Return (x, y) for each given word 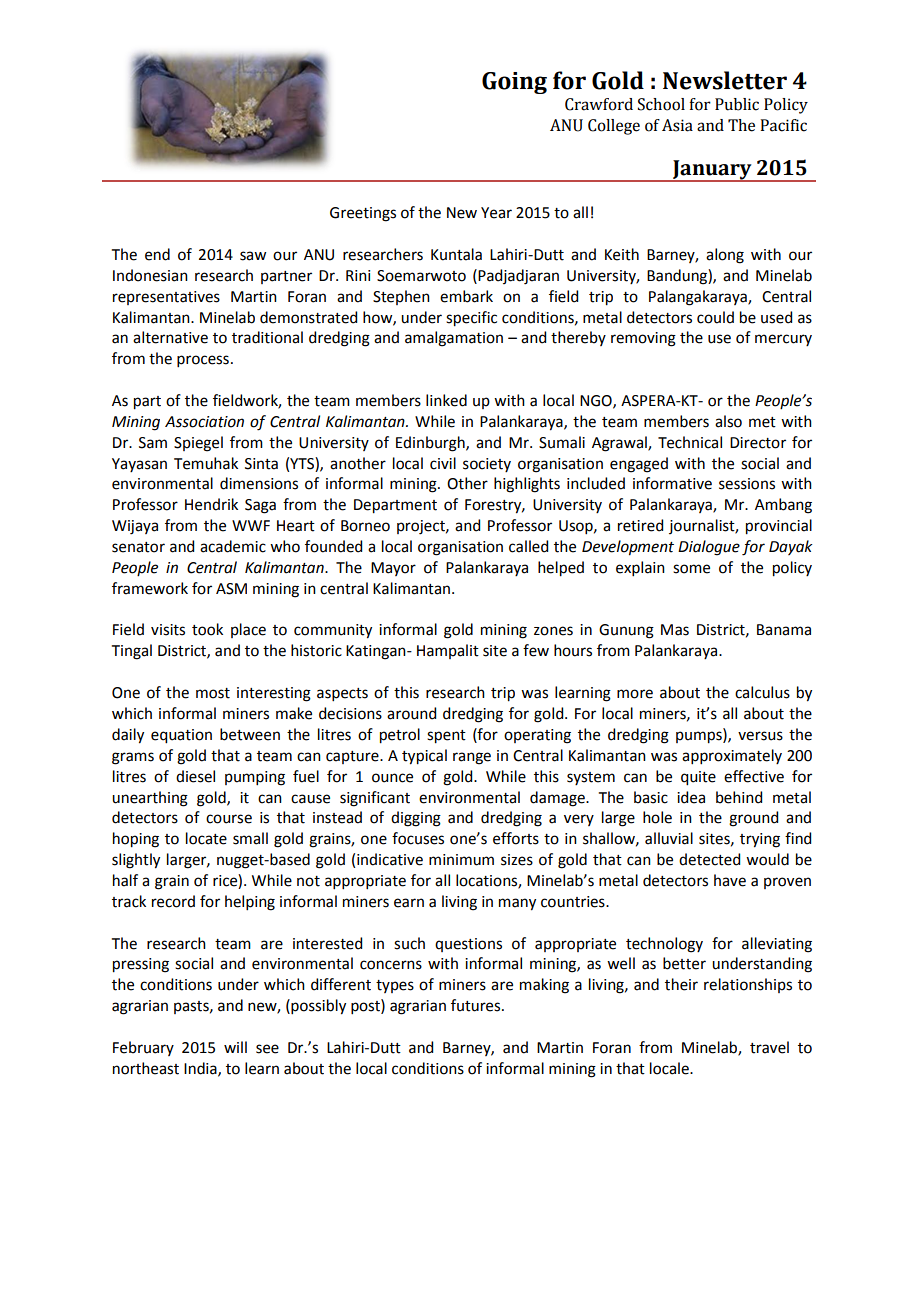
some (691, 569)
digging (416, 819)
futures (477, 1005)
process (203, 361)
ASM (231, 589)
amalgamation (454, 339)
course (229, 819)
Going (514, 83)
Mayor (393, 569)
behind (739, 797)
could (715, 317)
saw (253, 256)
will (235, 1047)
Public (737, 104)
